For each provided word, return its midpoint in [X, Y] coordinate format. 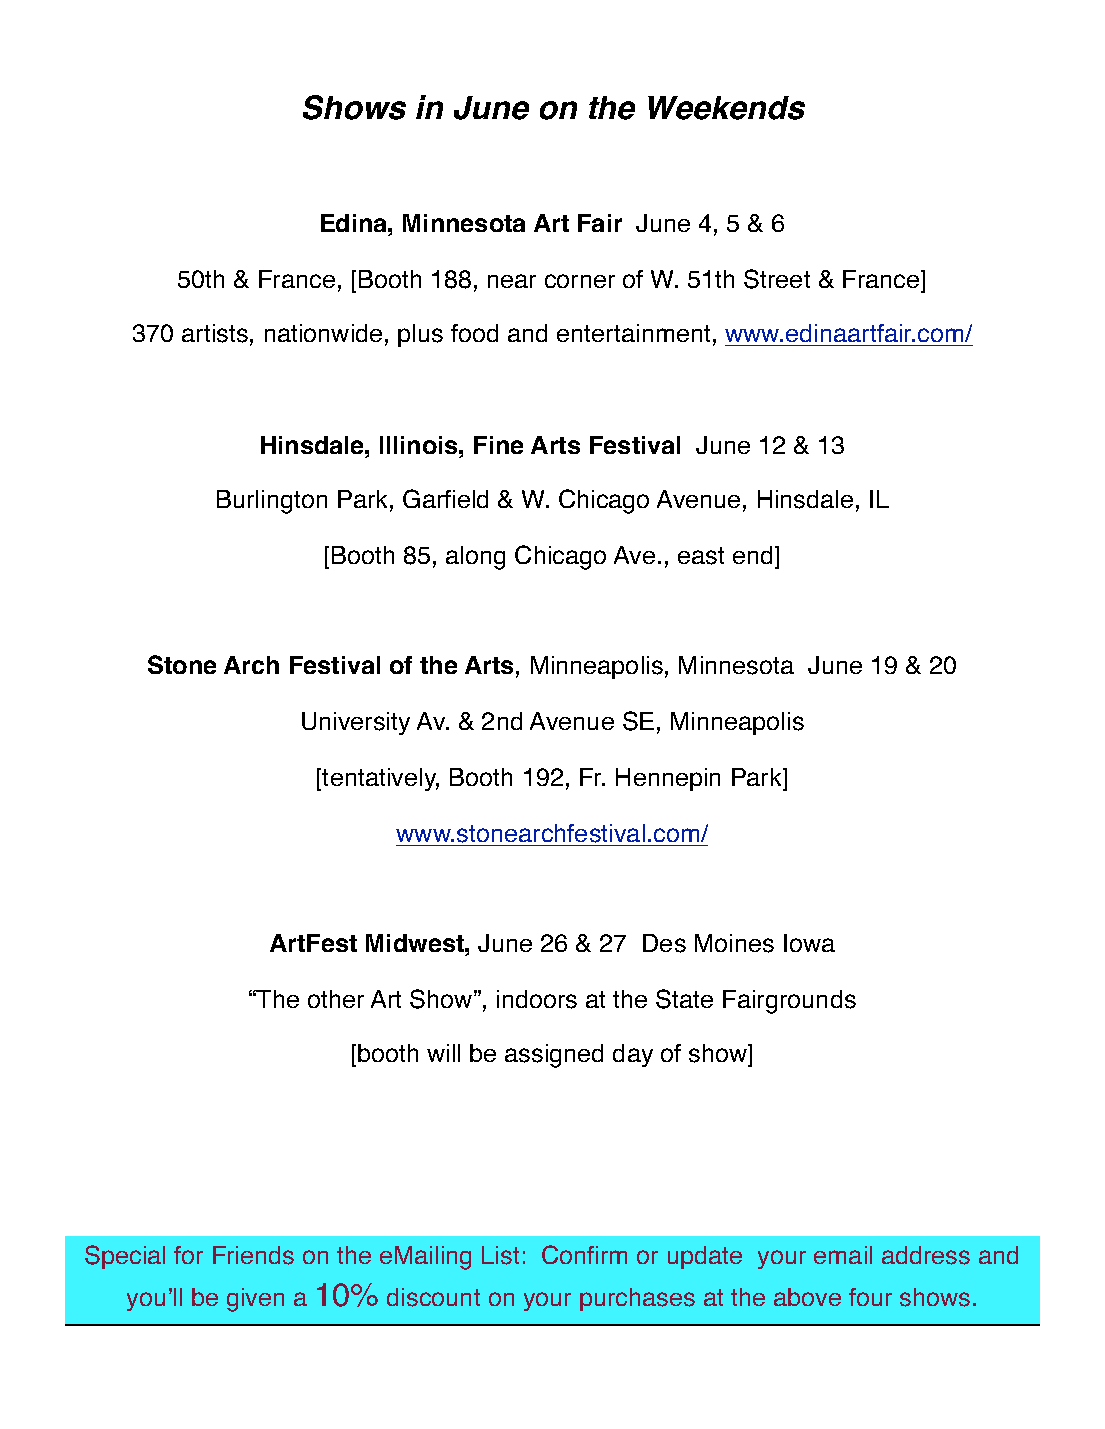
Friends [253, 1255]
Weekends [726, 108]
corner [580, 281]
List [500, 1255]
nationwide [323, 333]
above [807, 1297]
